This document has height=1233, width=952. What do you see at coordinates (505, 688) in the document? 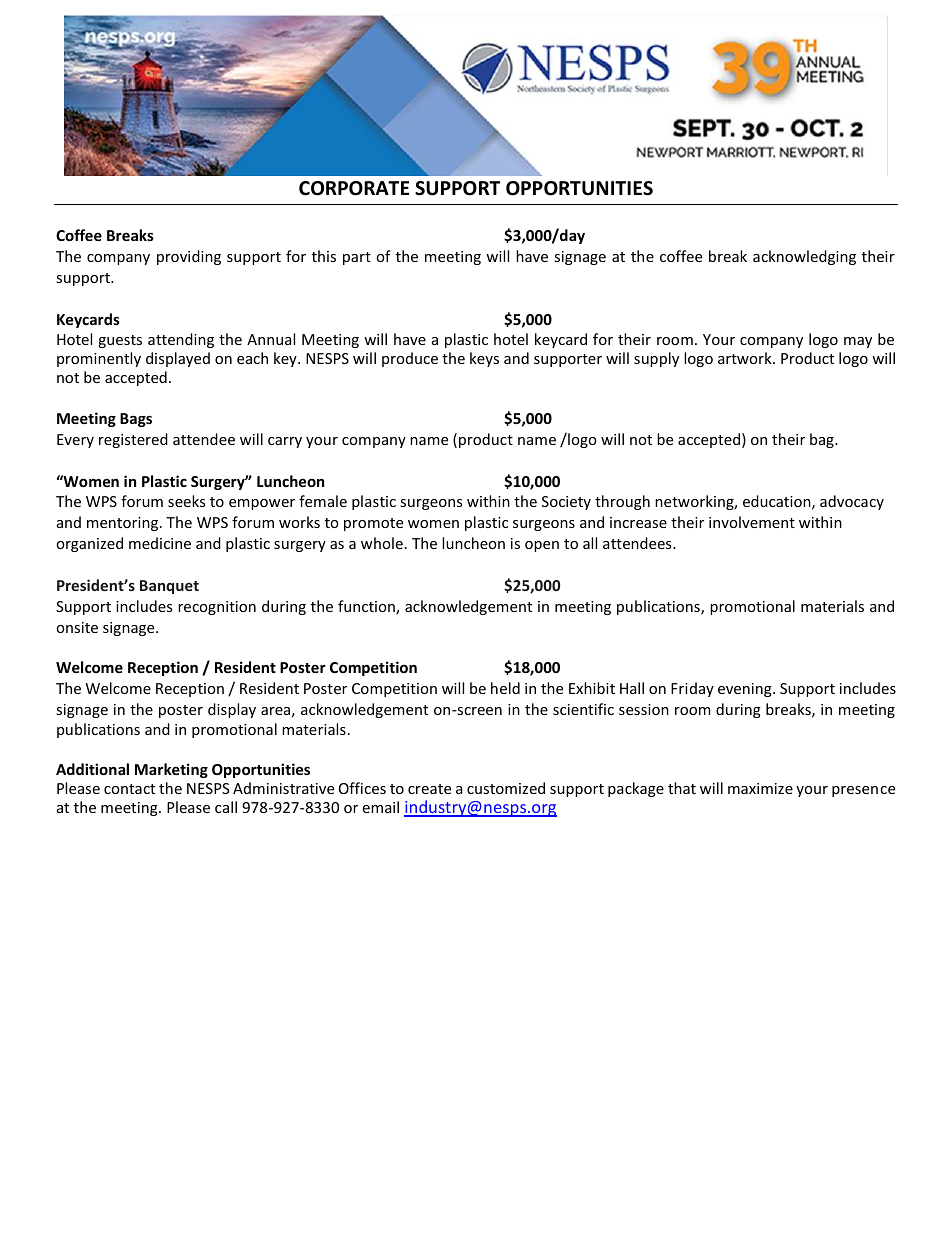
I see `held` at bounding box center [505, 688].
